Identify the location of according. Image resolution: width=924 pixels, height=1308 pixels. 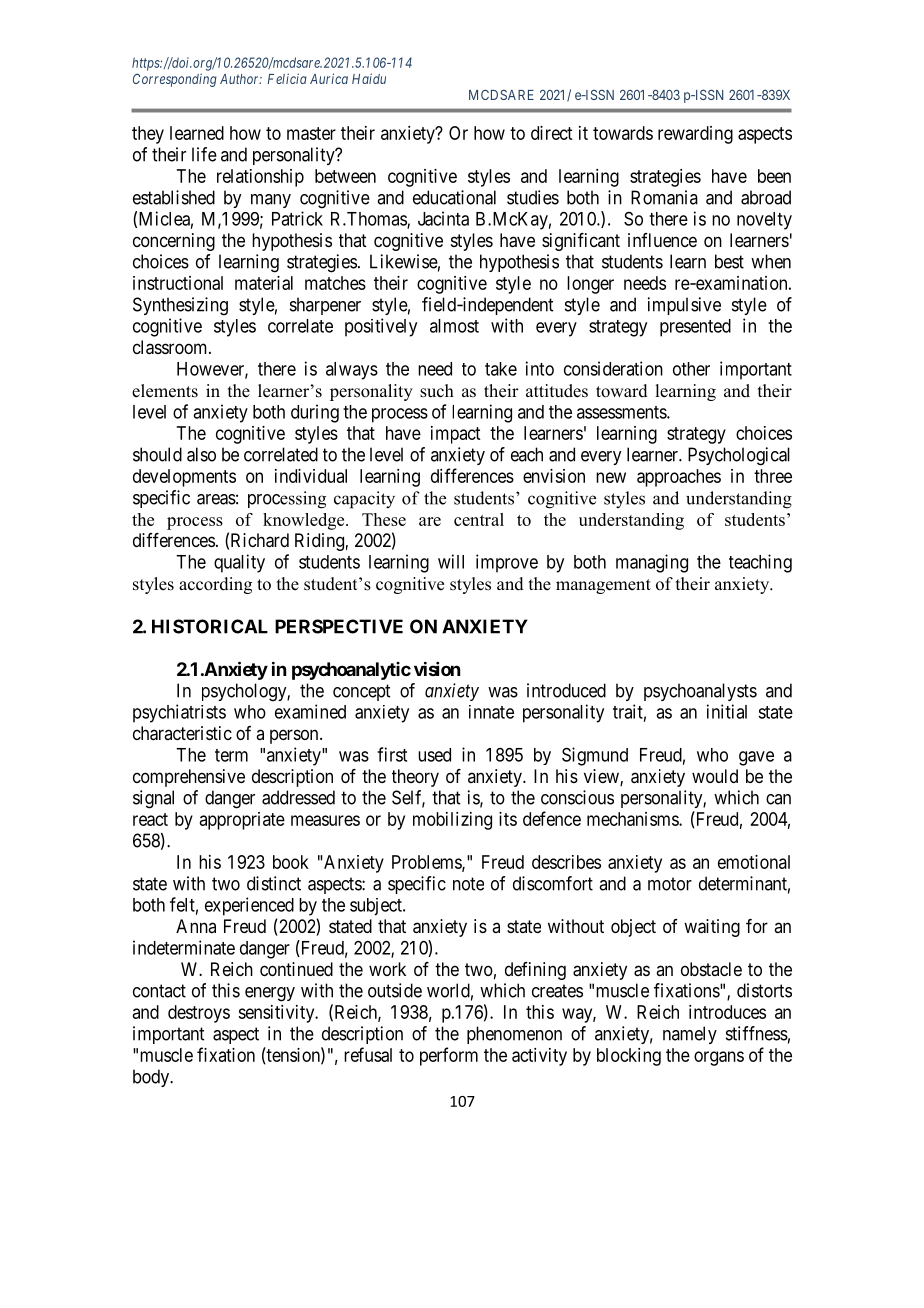
(215, 585).
